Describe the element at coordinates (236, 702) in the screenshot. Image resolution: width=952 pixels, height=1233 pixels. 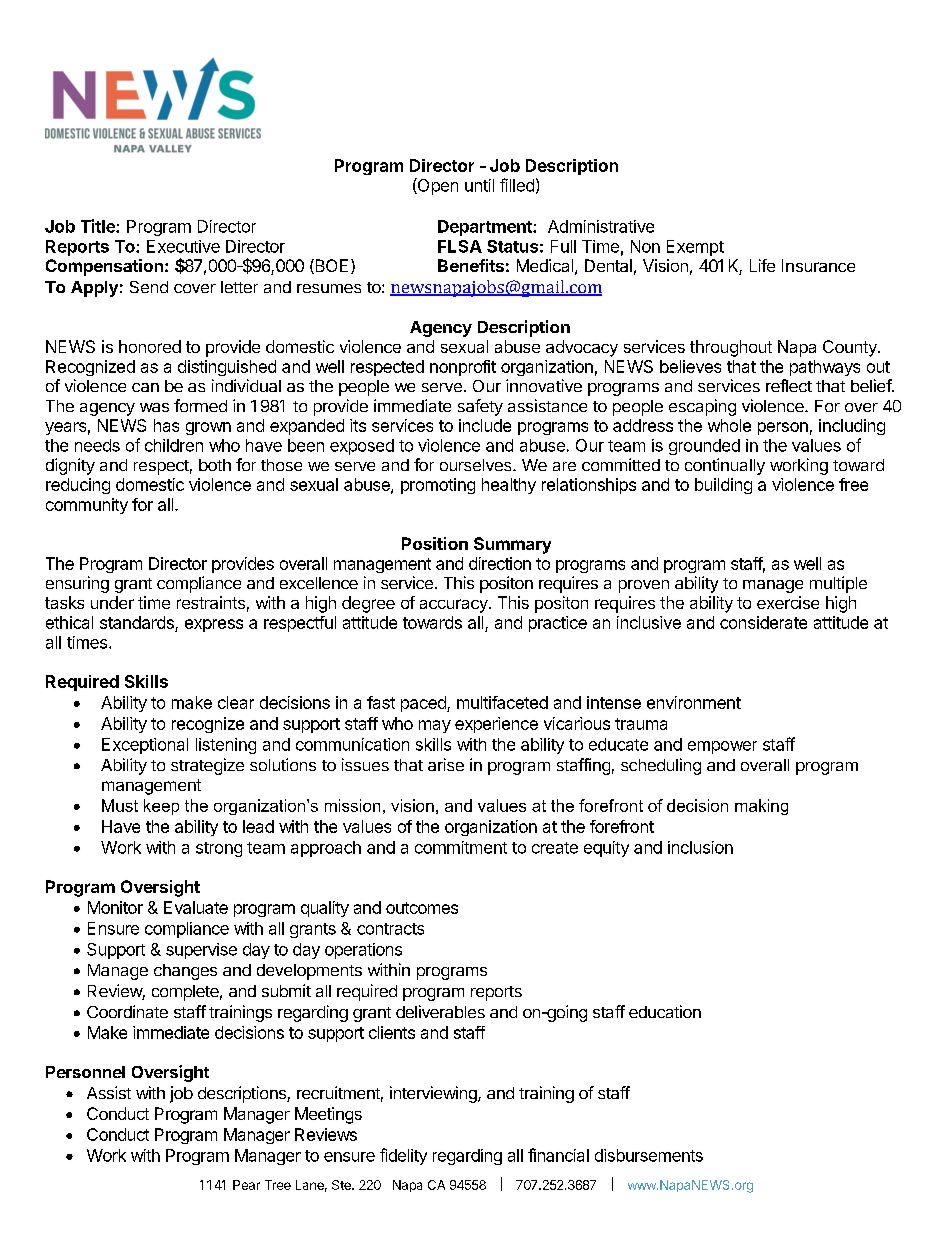
I see `clear` at that location.
